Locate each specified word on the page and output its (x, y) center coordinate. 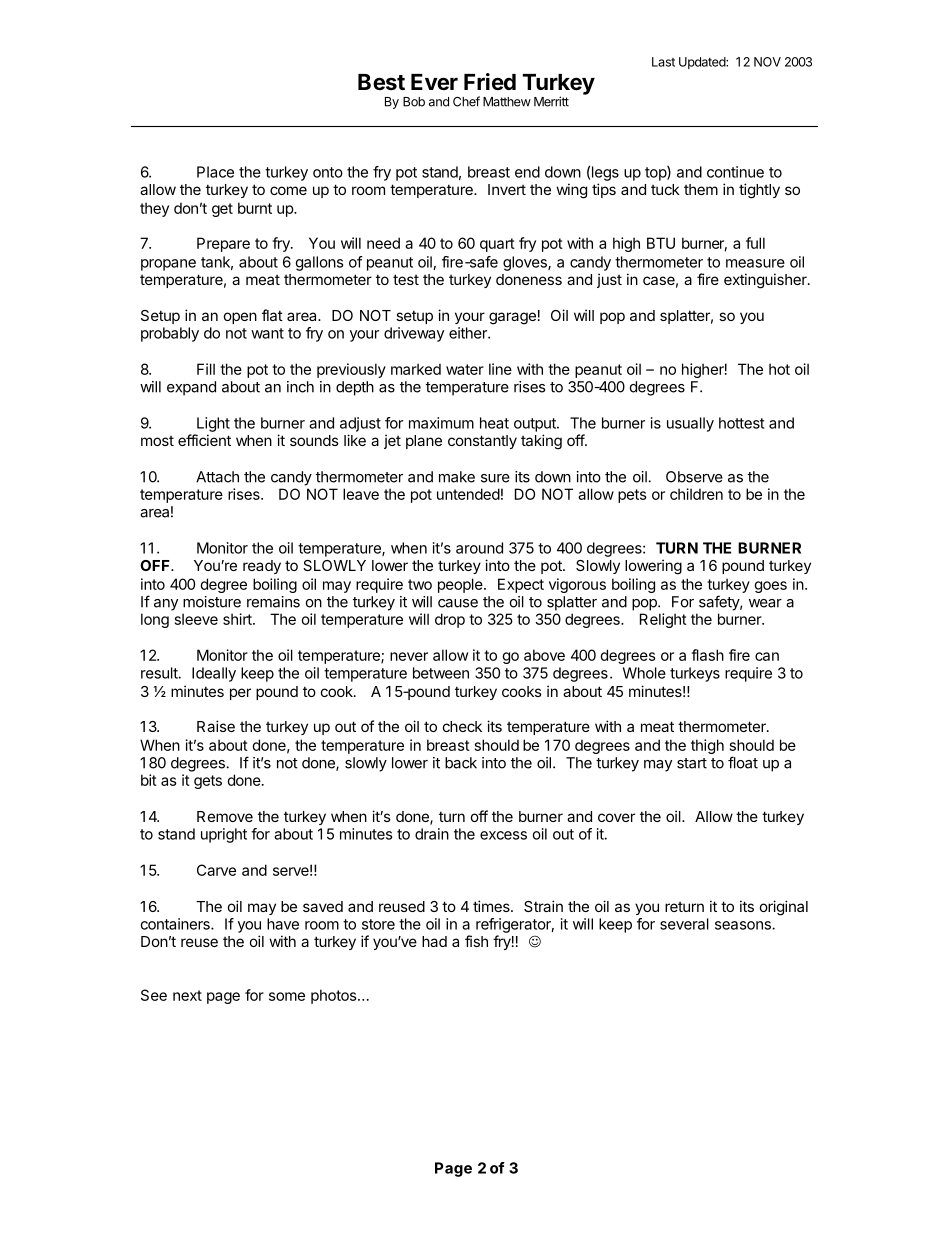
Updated (703, 63)
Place (215, 172)
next (187, 995)
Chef (466, 101)
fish (476, 941)
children (696, 494)
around (479, 548)
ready (262, 567)
